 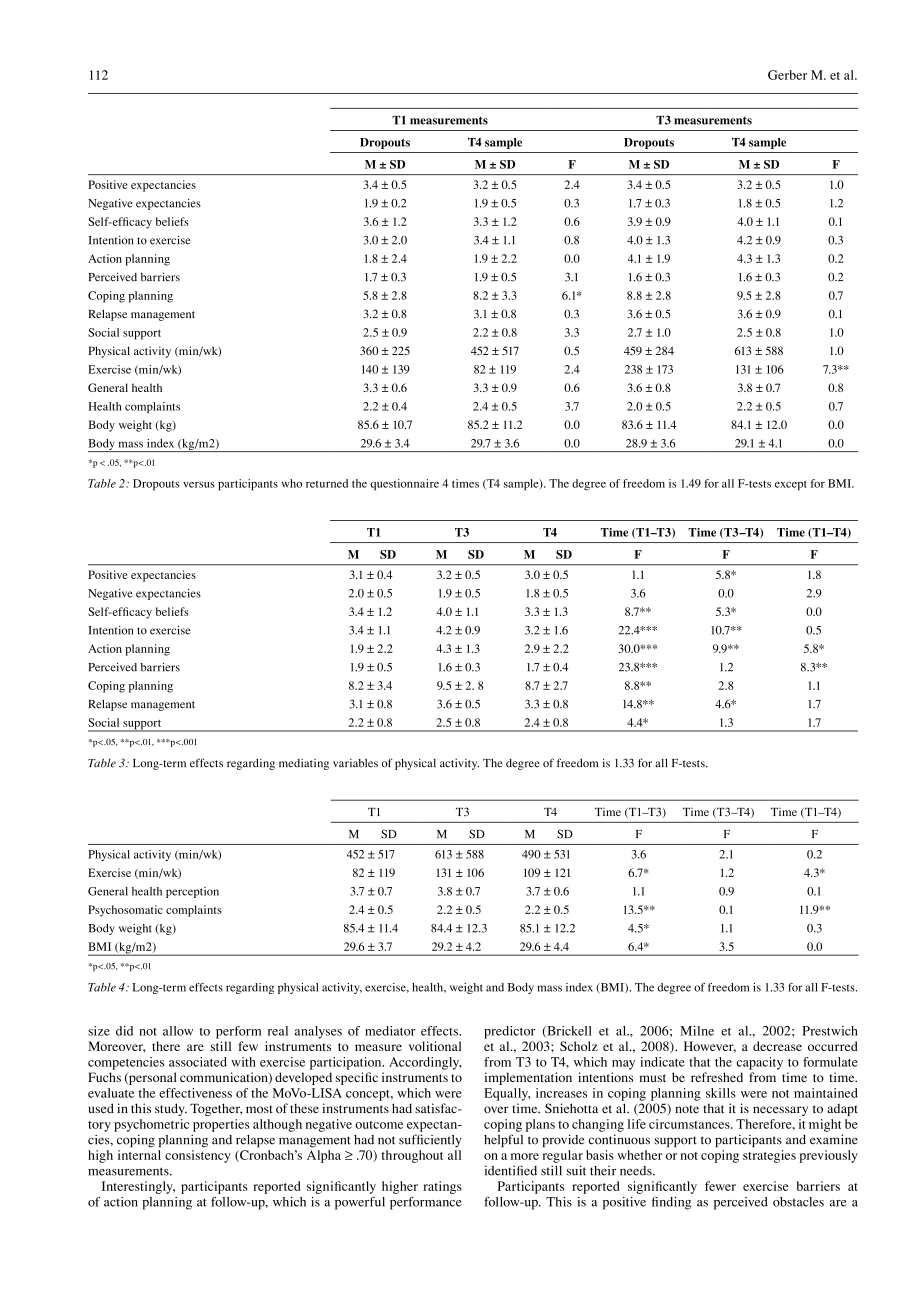 I want to click on perception, so click(x=192, y=892).
